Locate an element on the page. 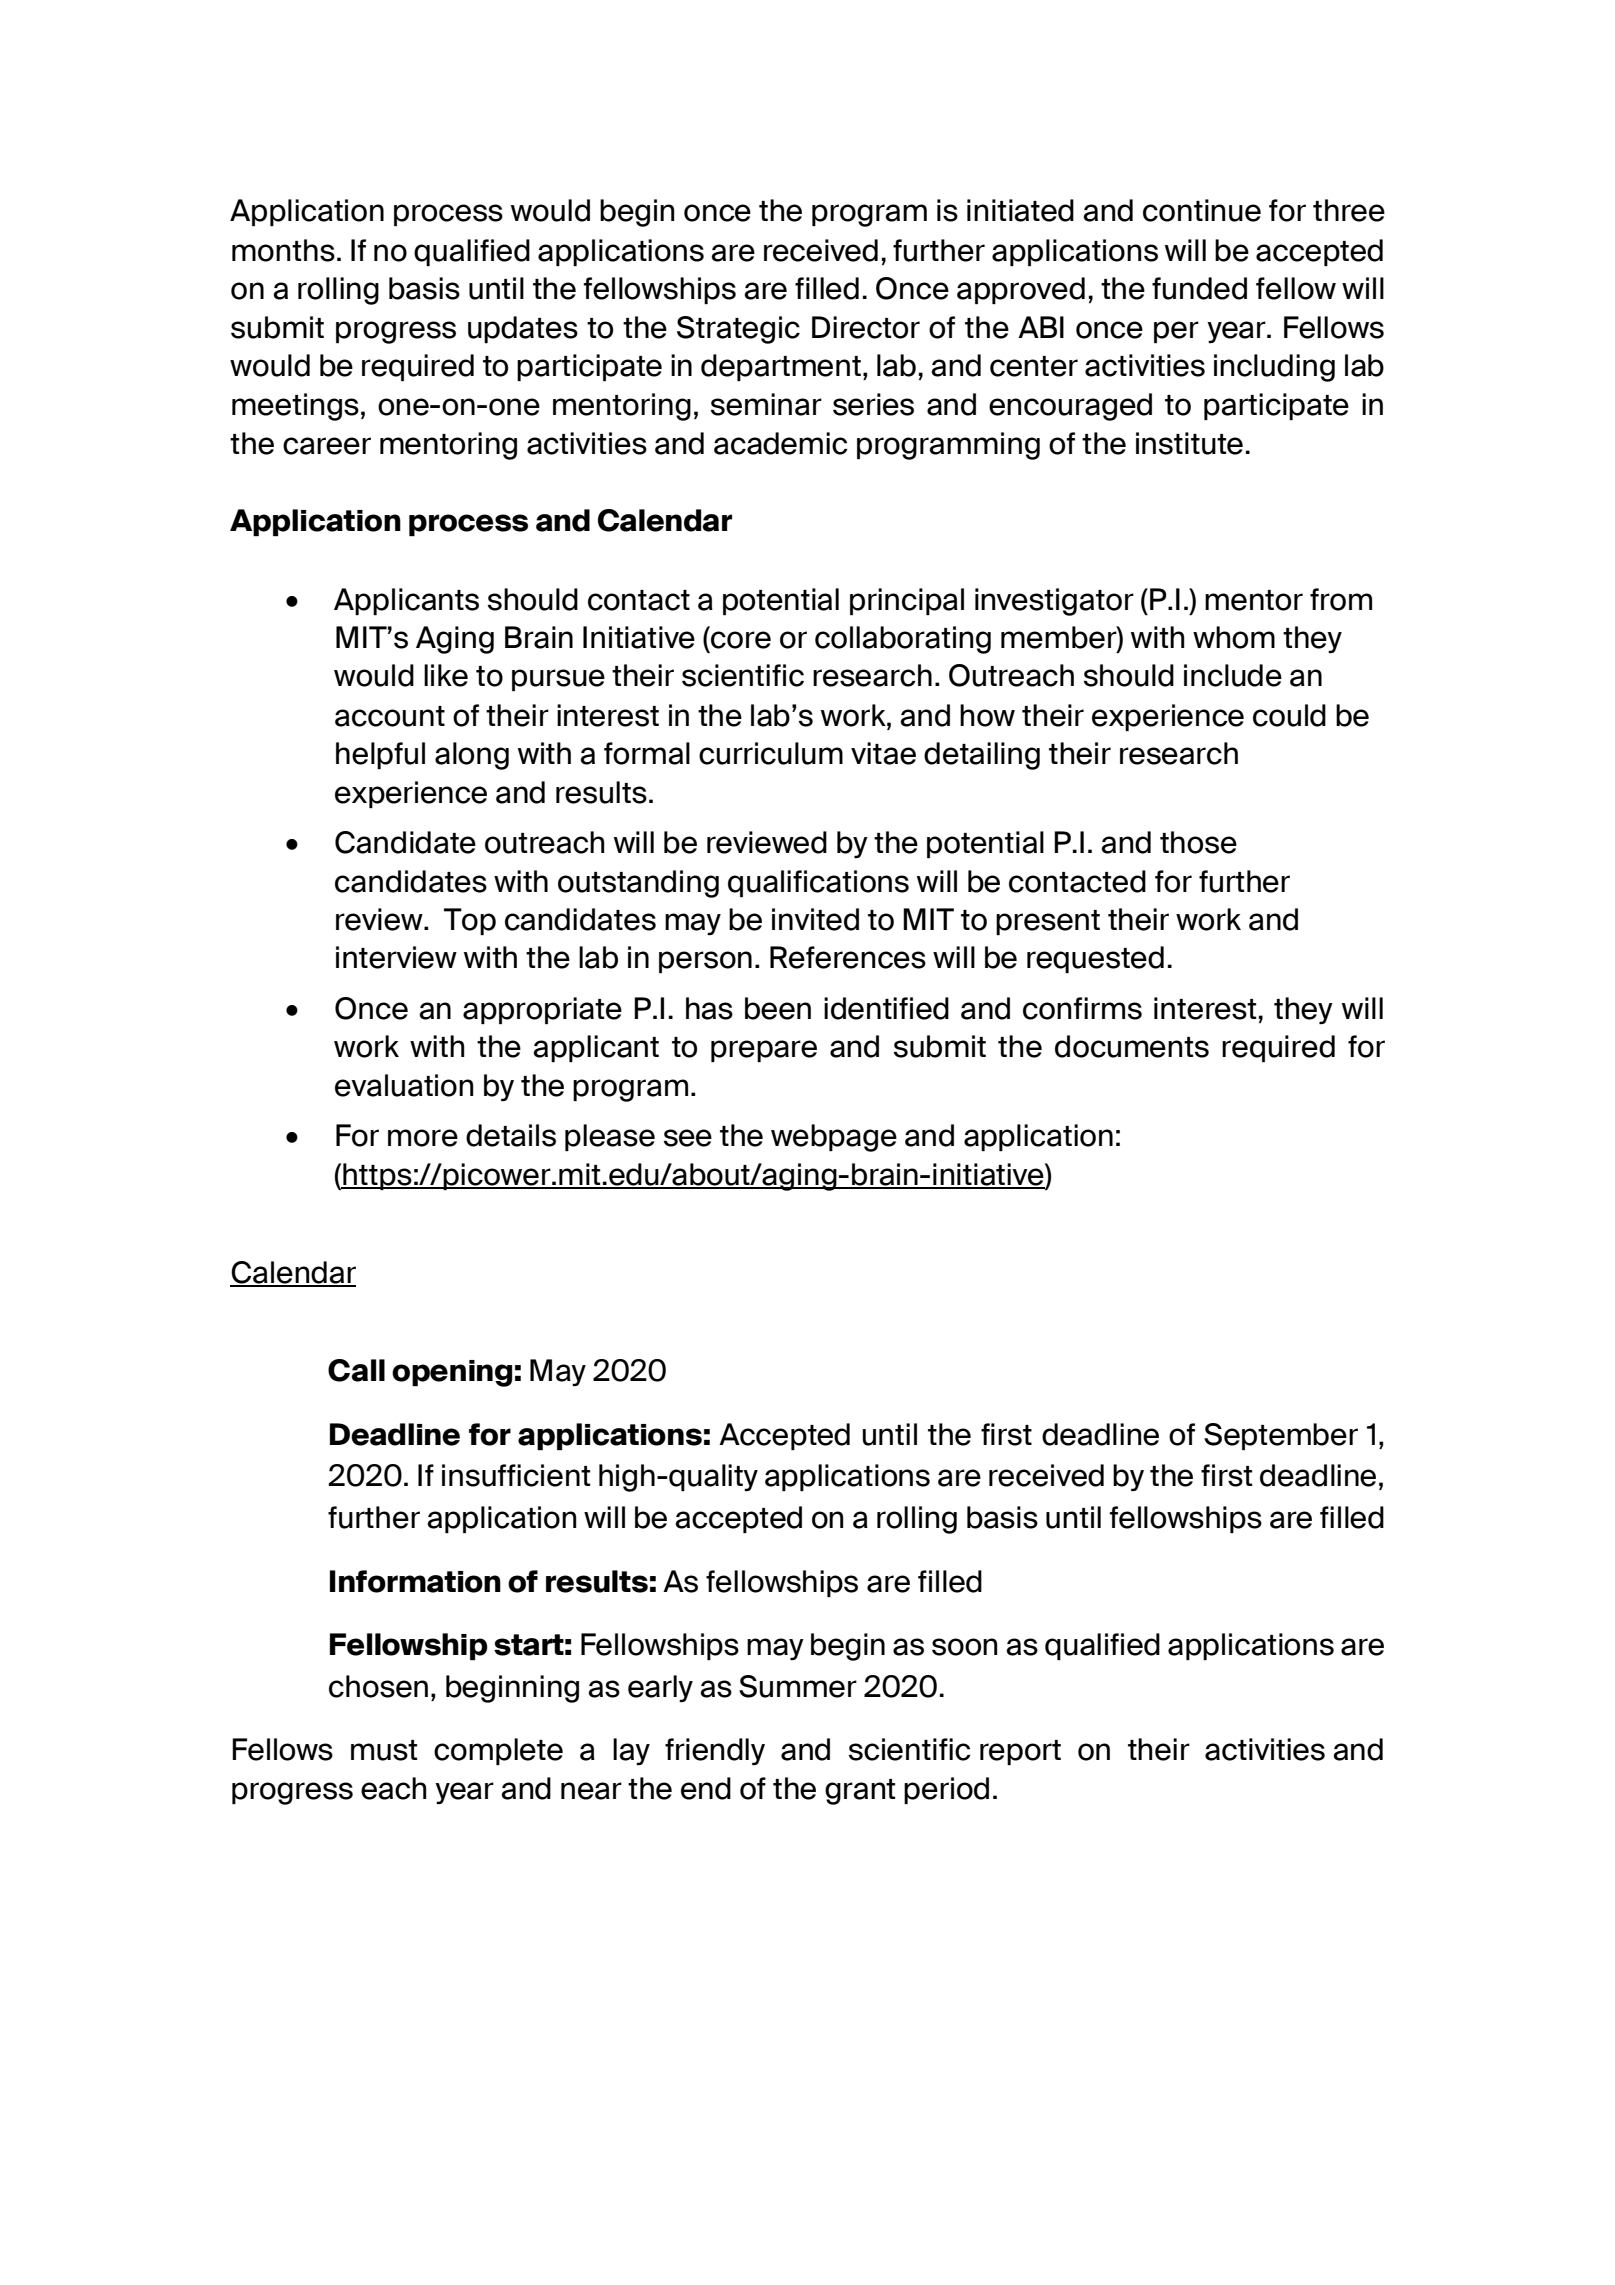  funded is located at coordinates (1199, 288).
